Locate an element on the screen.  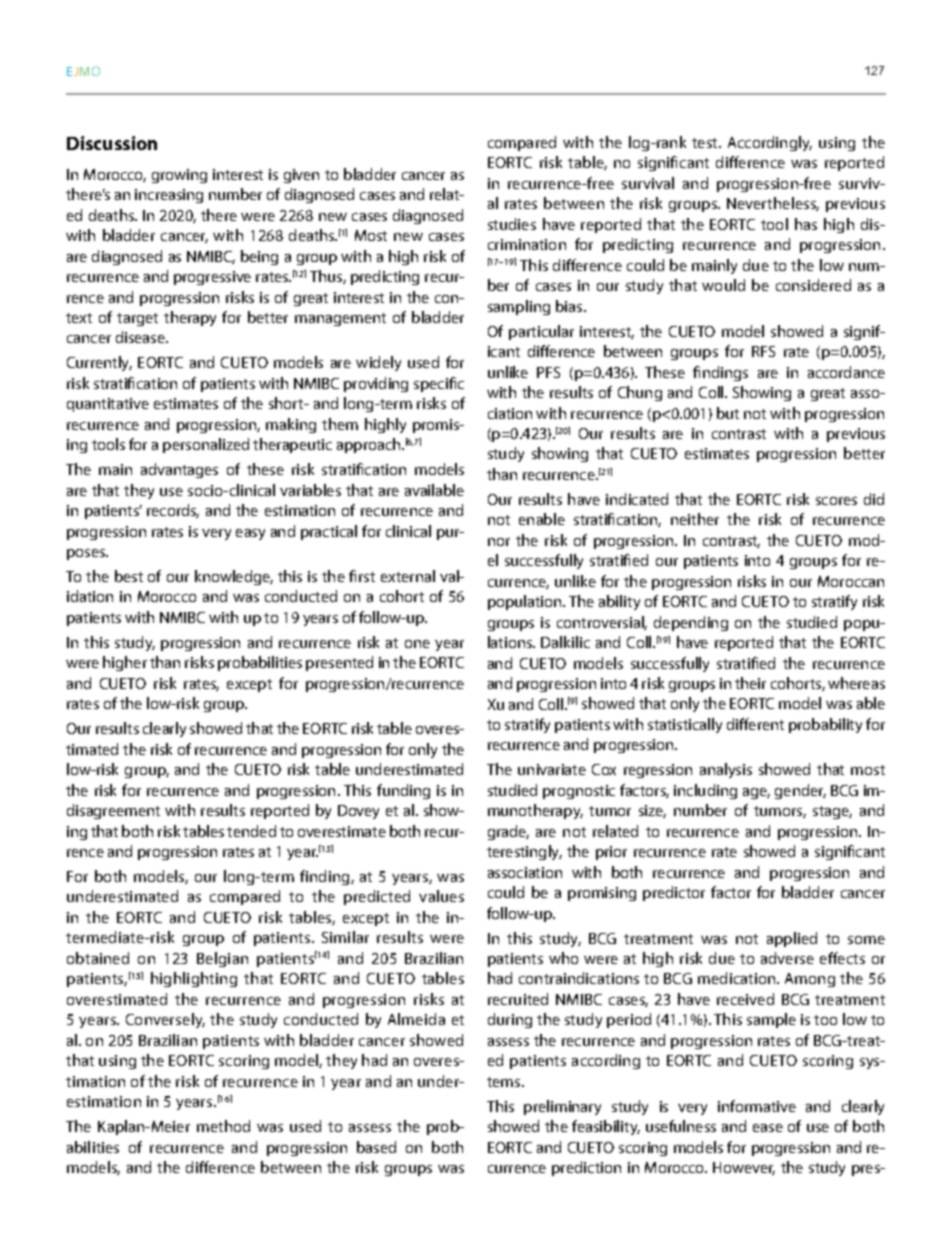
has is located at coordinates (806, 224).
